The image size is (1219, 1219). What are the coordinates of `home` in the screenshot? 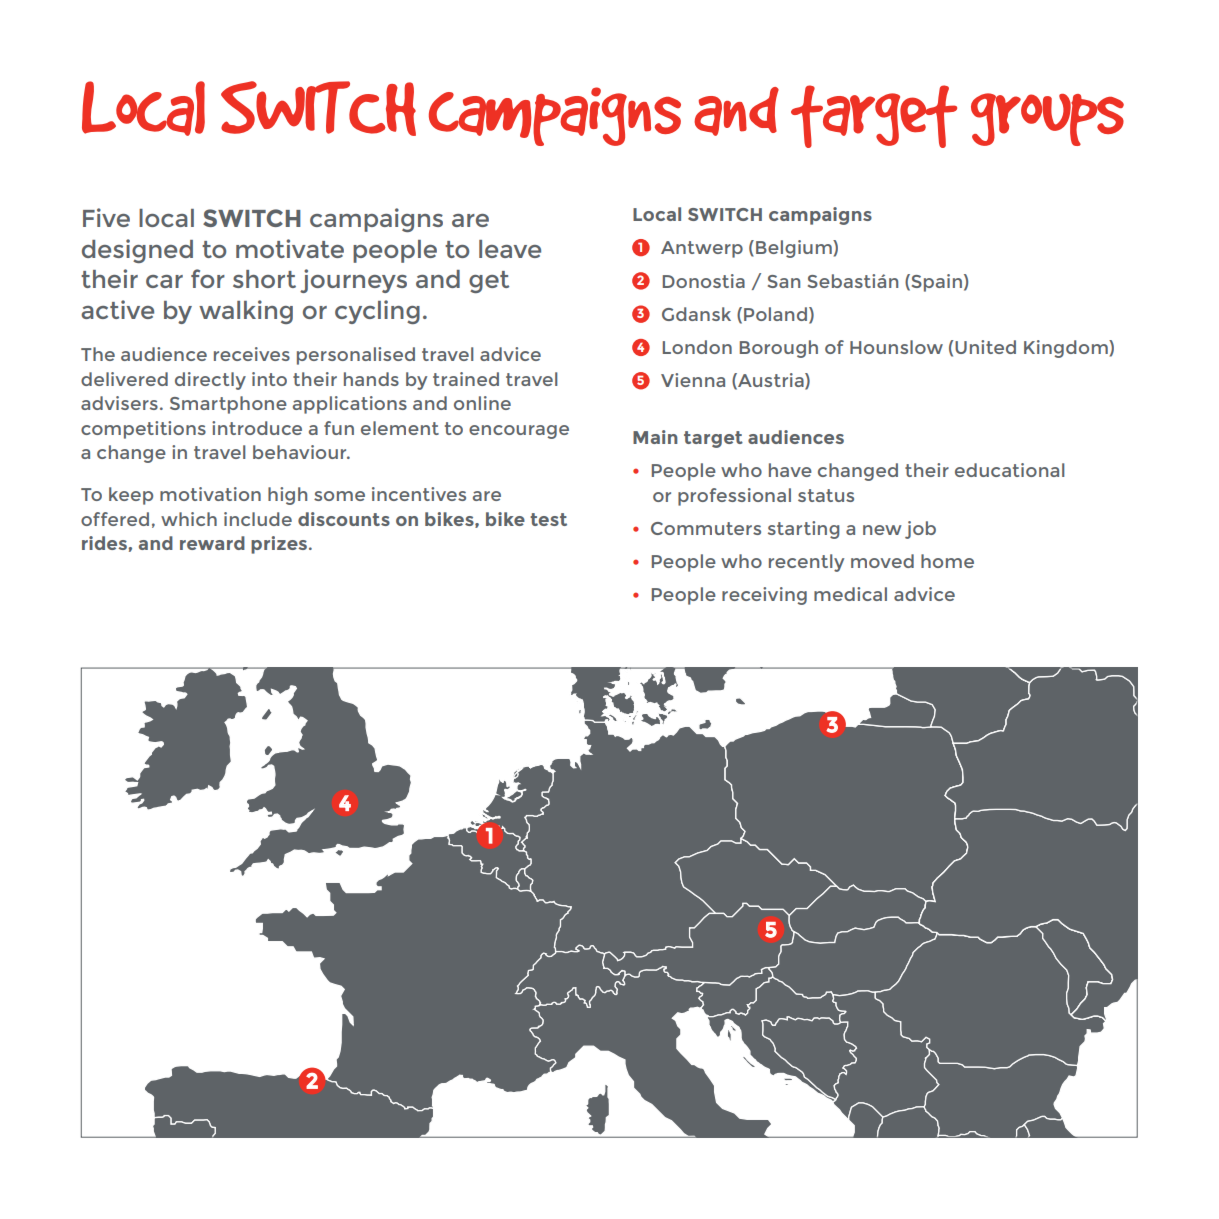 It's located at (947, 561).
